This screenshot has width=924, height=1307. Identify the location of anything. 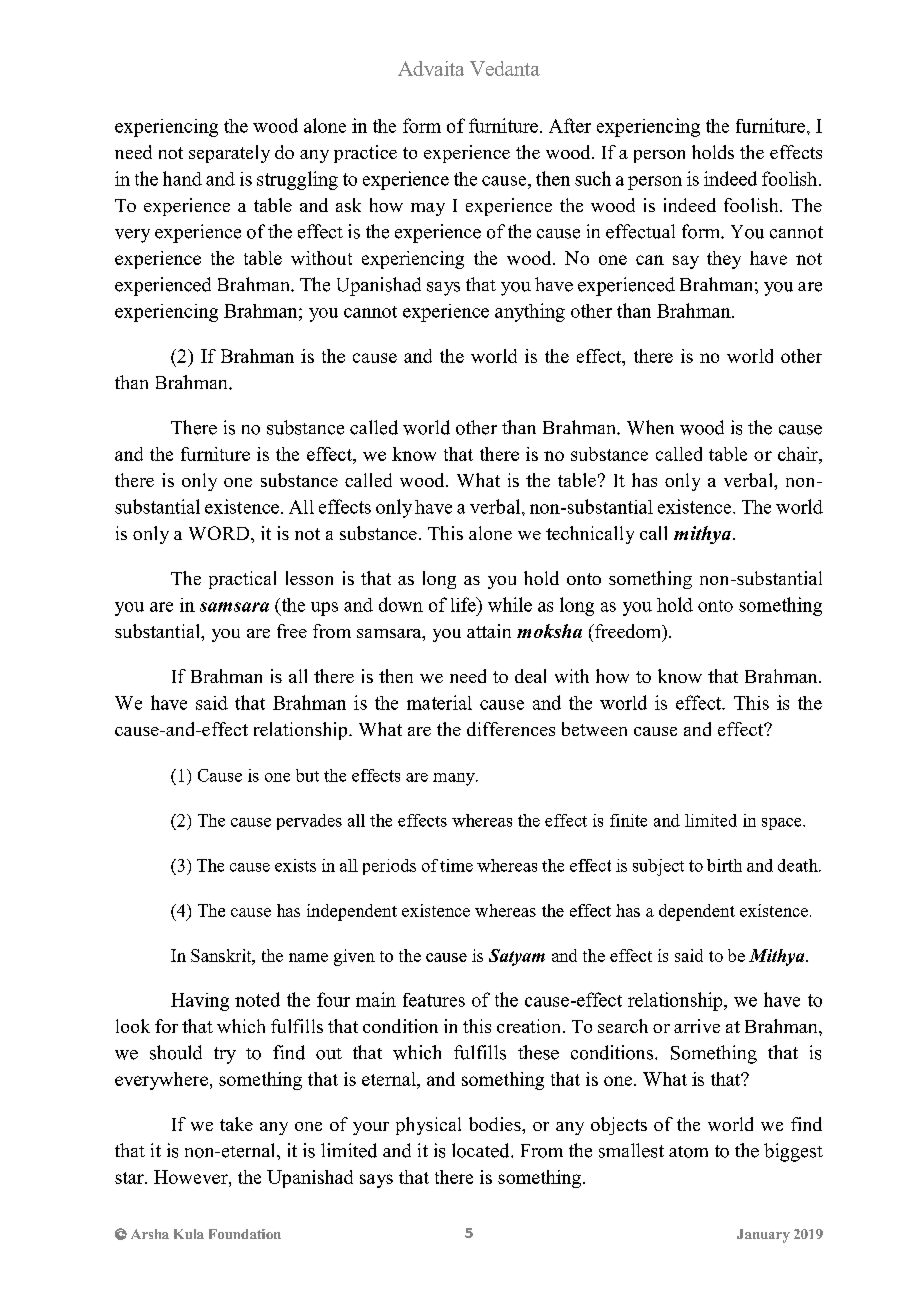
(530, 312).
